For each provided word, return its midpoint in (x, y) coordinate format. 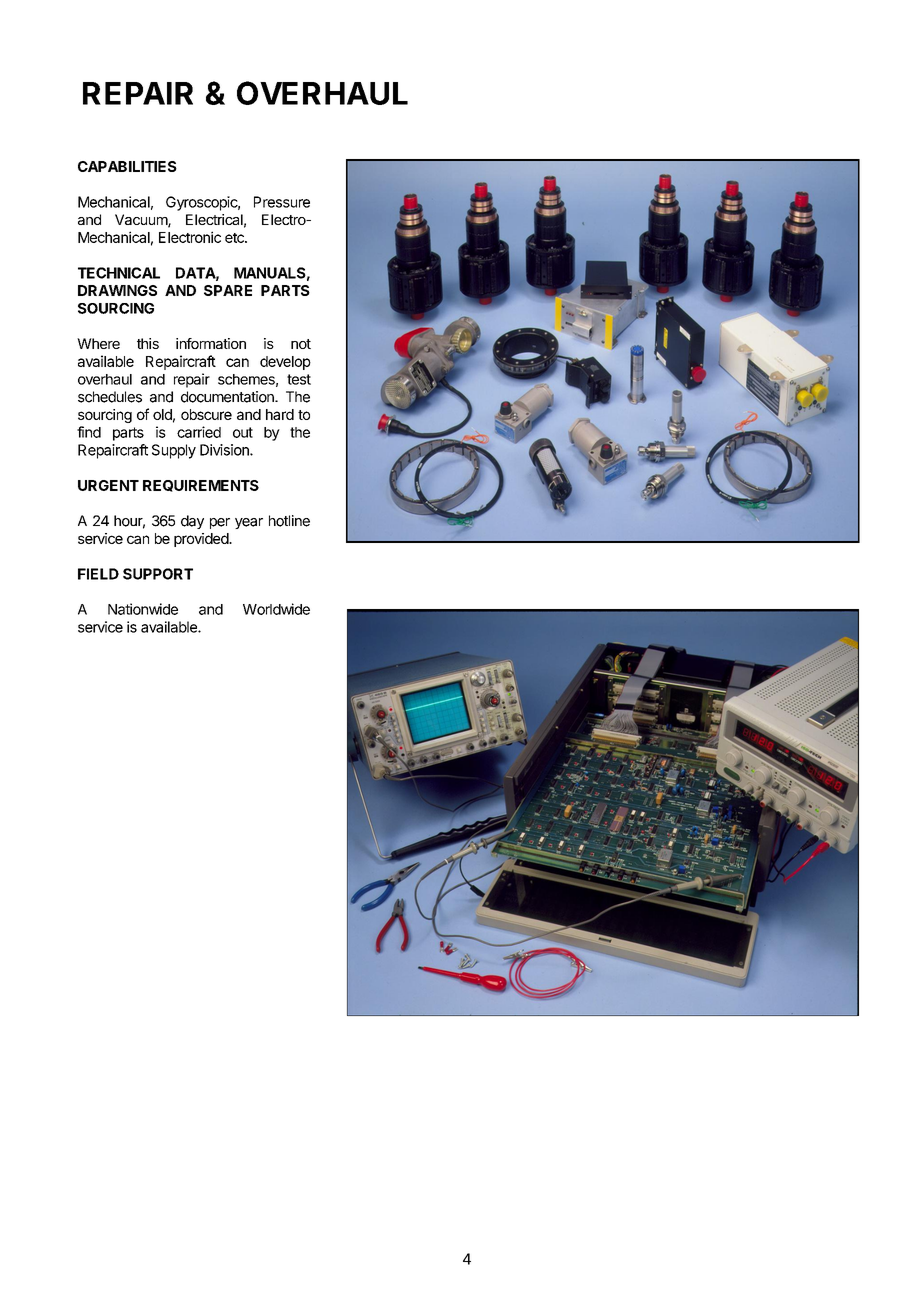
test (299, 379)
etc (235, 238)
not (301, 344)
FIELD (98, 574)
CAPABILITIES (127, 166)
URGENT (108, 485)
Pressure (282, 202)
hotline (289, 521)
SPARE (228, 290)
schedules (110, 397)
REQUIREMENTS (201, 486)
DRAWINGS (117, 290)
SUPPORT (158, 574)
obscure (206, 414)
